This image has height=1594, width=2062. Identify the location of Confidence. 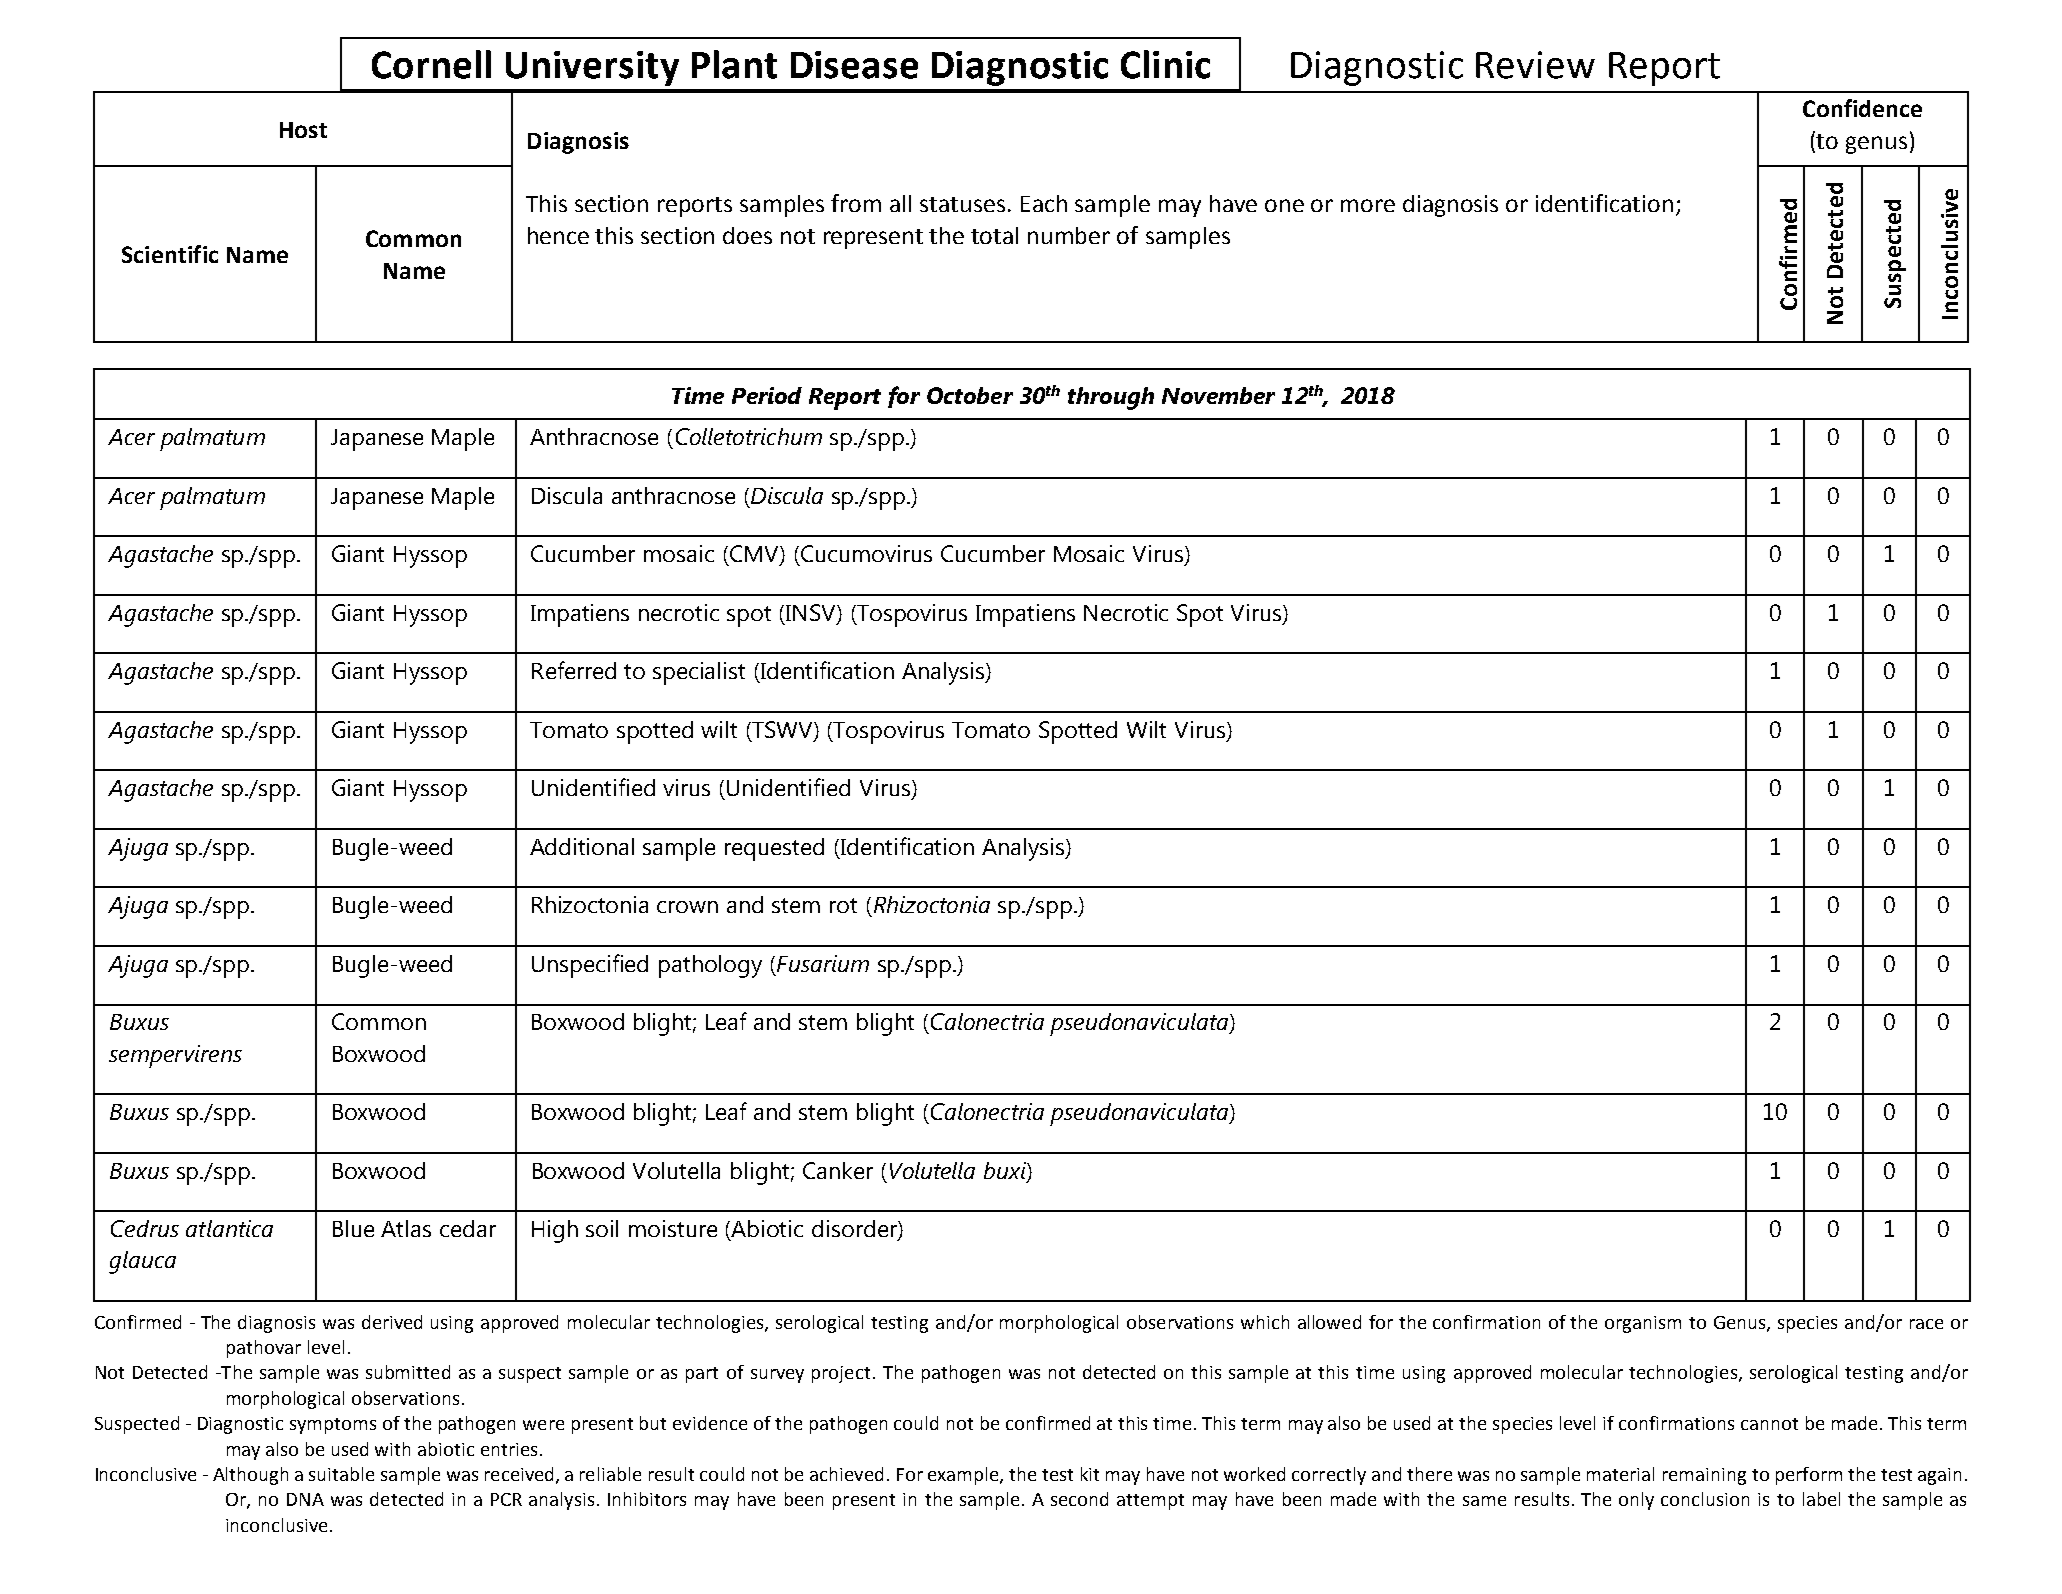
(1862, 108).
